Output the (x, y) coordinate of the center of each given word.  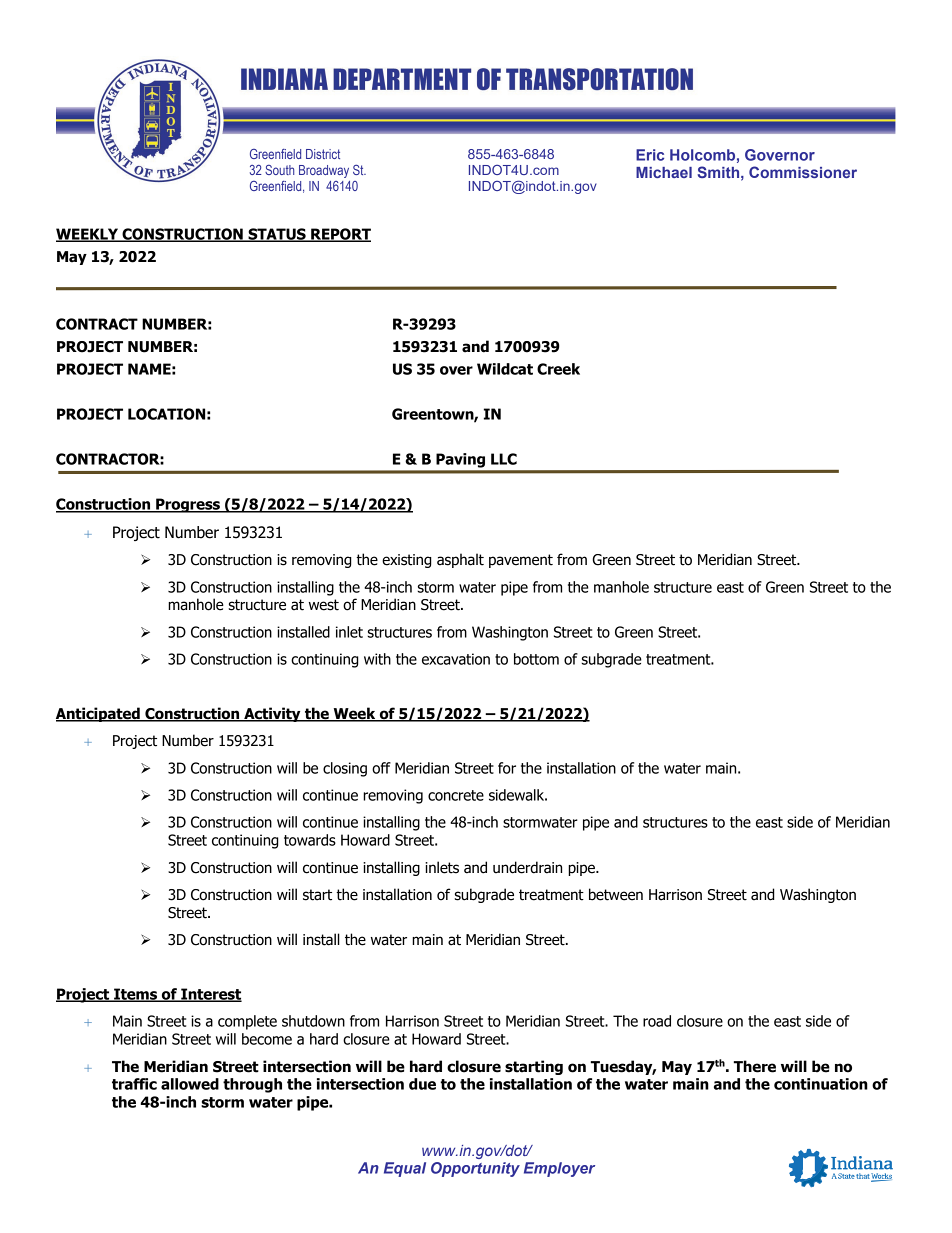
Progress (188, 505)
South (279, 170)
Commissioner (803, 172)
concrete (456, 795)
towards (310, 840)
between (616, 894)
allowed (190, 1084)
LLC (504, 459)
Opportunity (475, 1169)
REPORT (340, 235)
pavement (521, 561)
